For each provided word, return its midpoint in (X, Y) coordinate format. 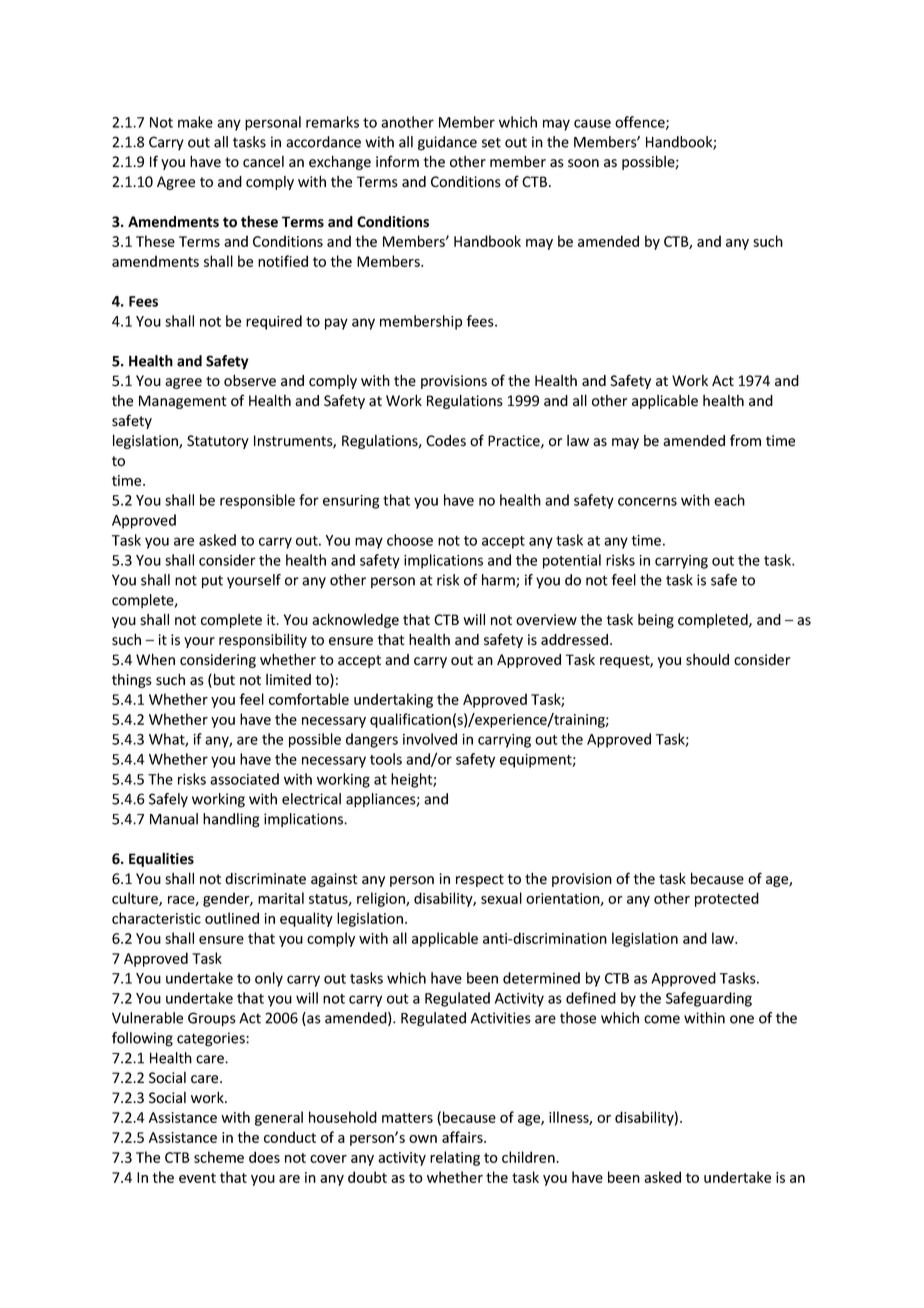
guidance (447, 143)
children (529, 1157)
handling (231, 820)
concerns (647, 501)
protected (727, 899)
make (195, 122)
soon (583, 163)
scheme (219, 1157)
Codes (446, 441)
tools (386, 759)
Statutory (218, 442)
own (423, 1139)
